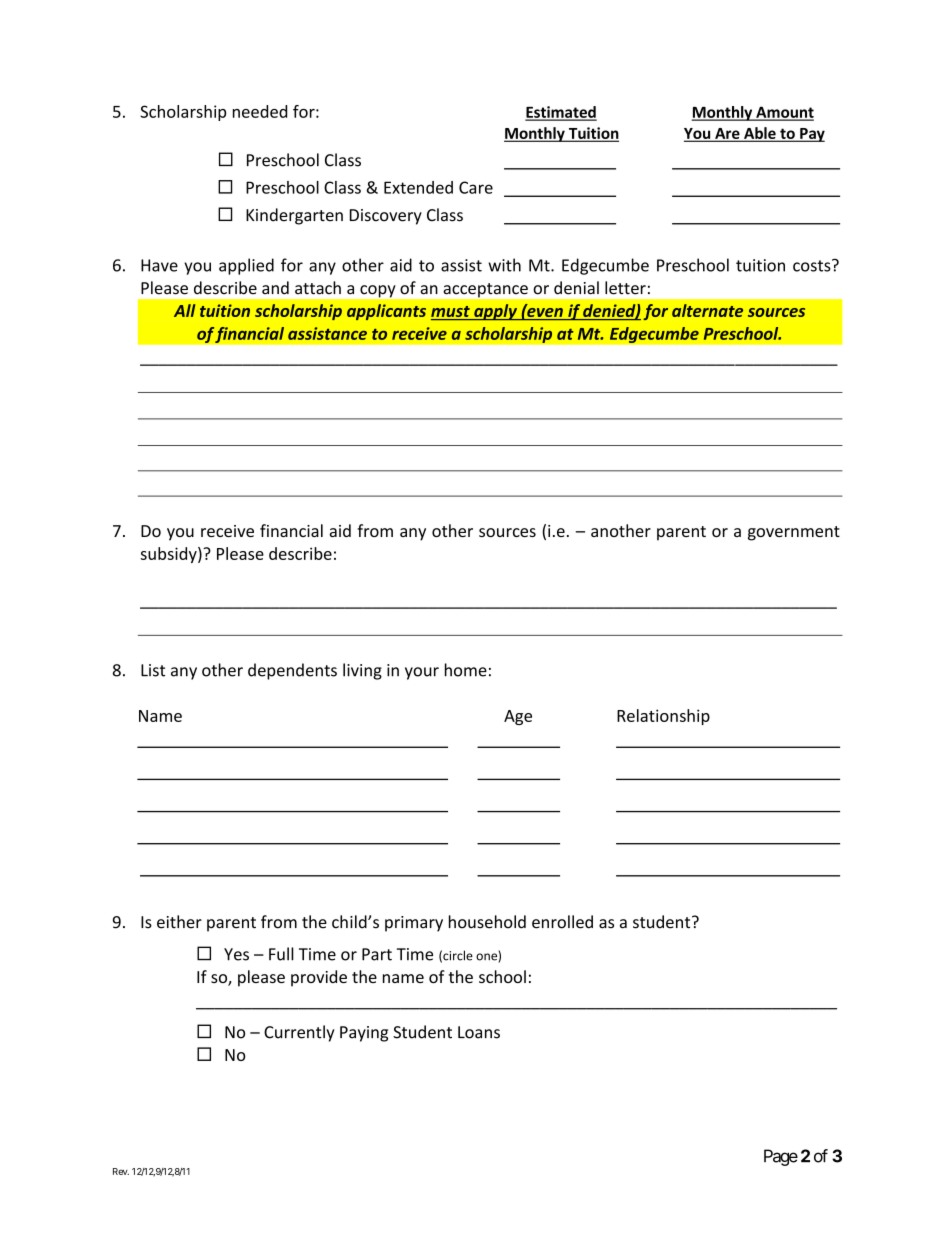 The height and width of the screenshot is (1233, 952). Describe the element at coordinates (153, 670) in the screenshot. I see `List` at that location.
